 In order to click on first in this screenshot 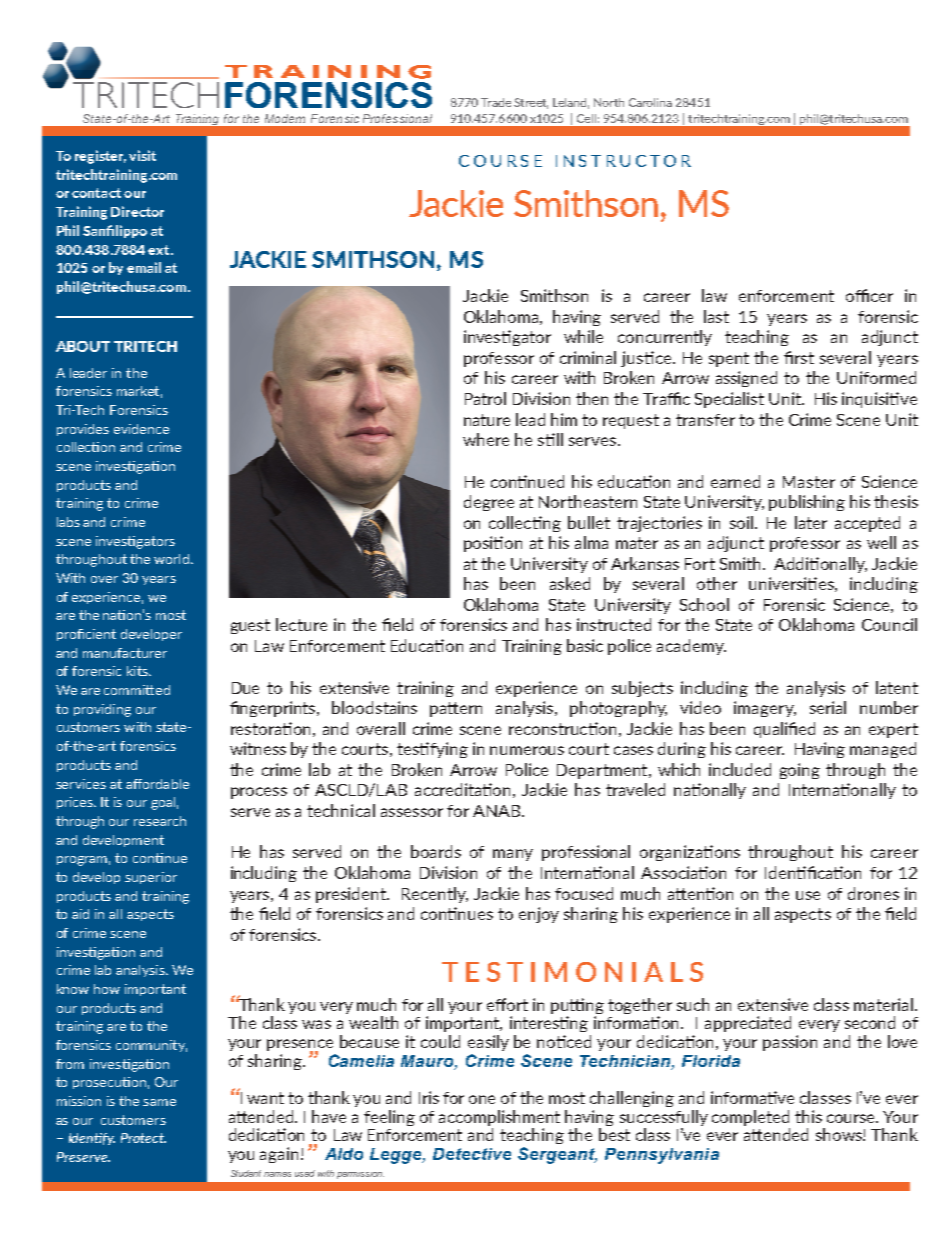, I will do `click(799, 357)`.
